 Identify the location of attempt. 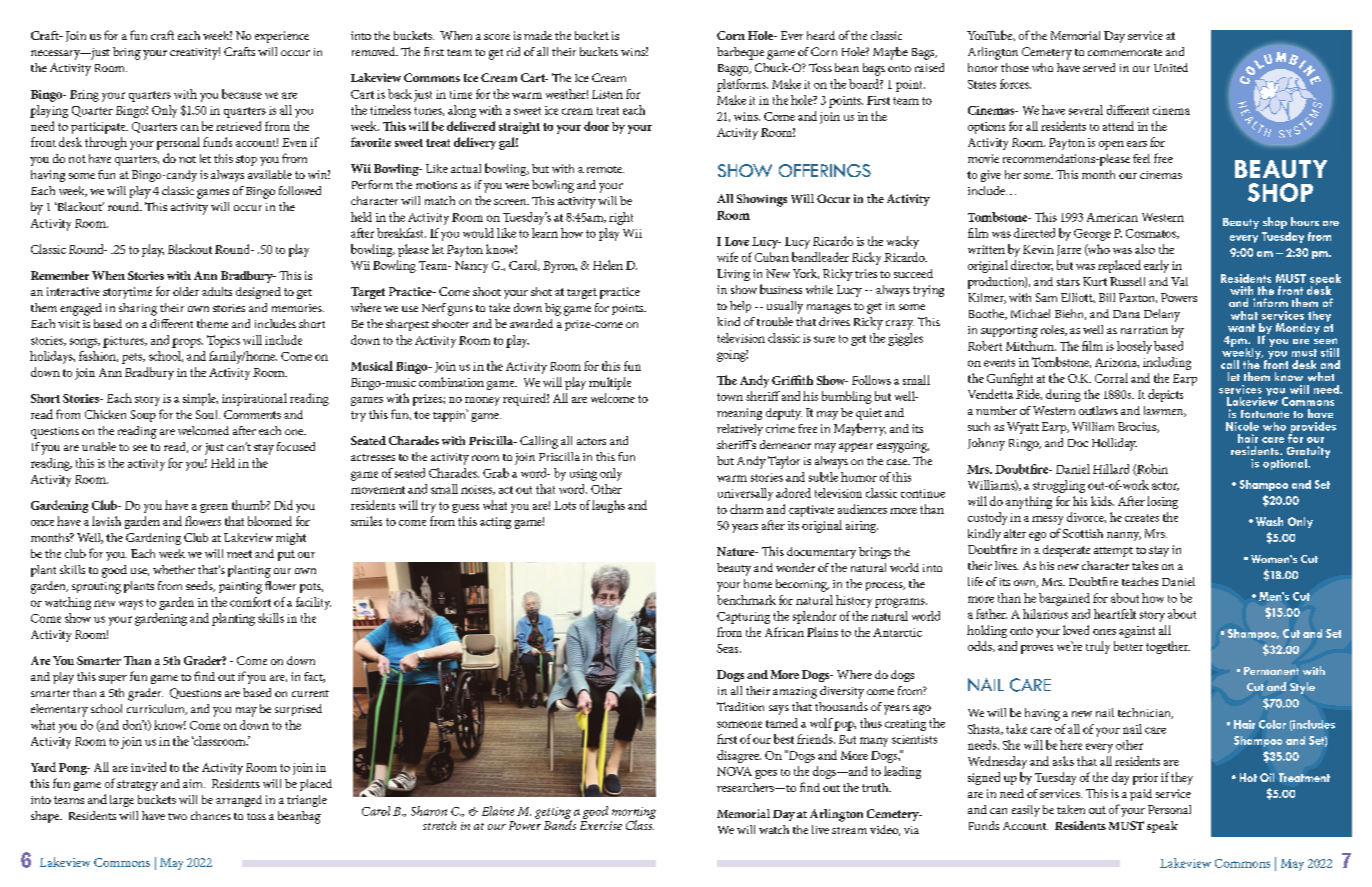
(1113, 552).
